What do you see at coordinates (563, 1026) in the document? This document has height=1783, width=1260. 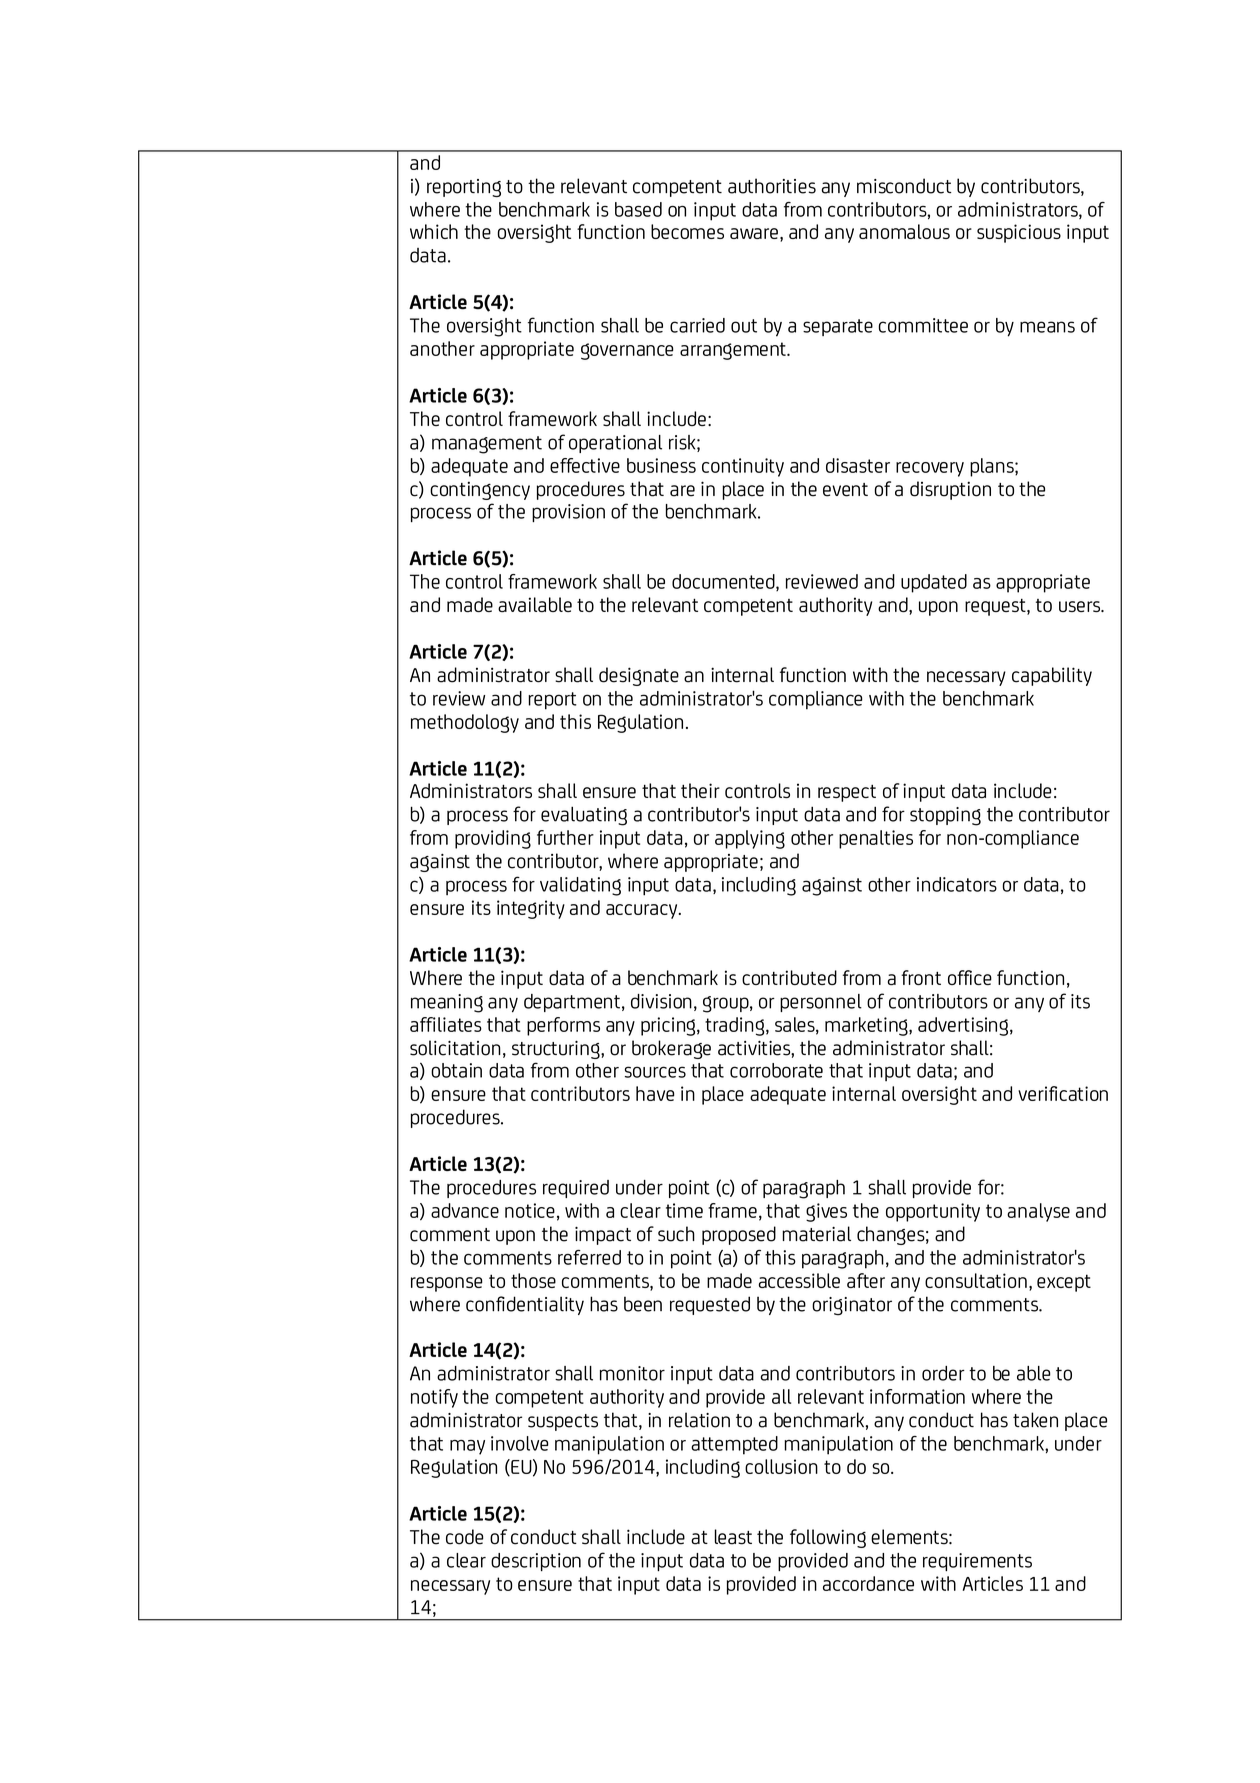 I see `performs` at bounding box center [563, 1026].
